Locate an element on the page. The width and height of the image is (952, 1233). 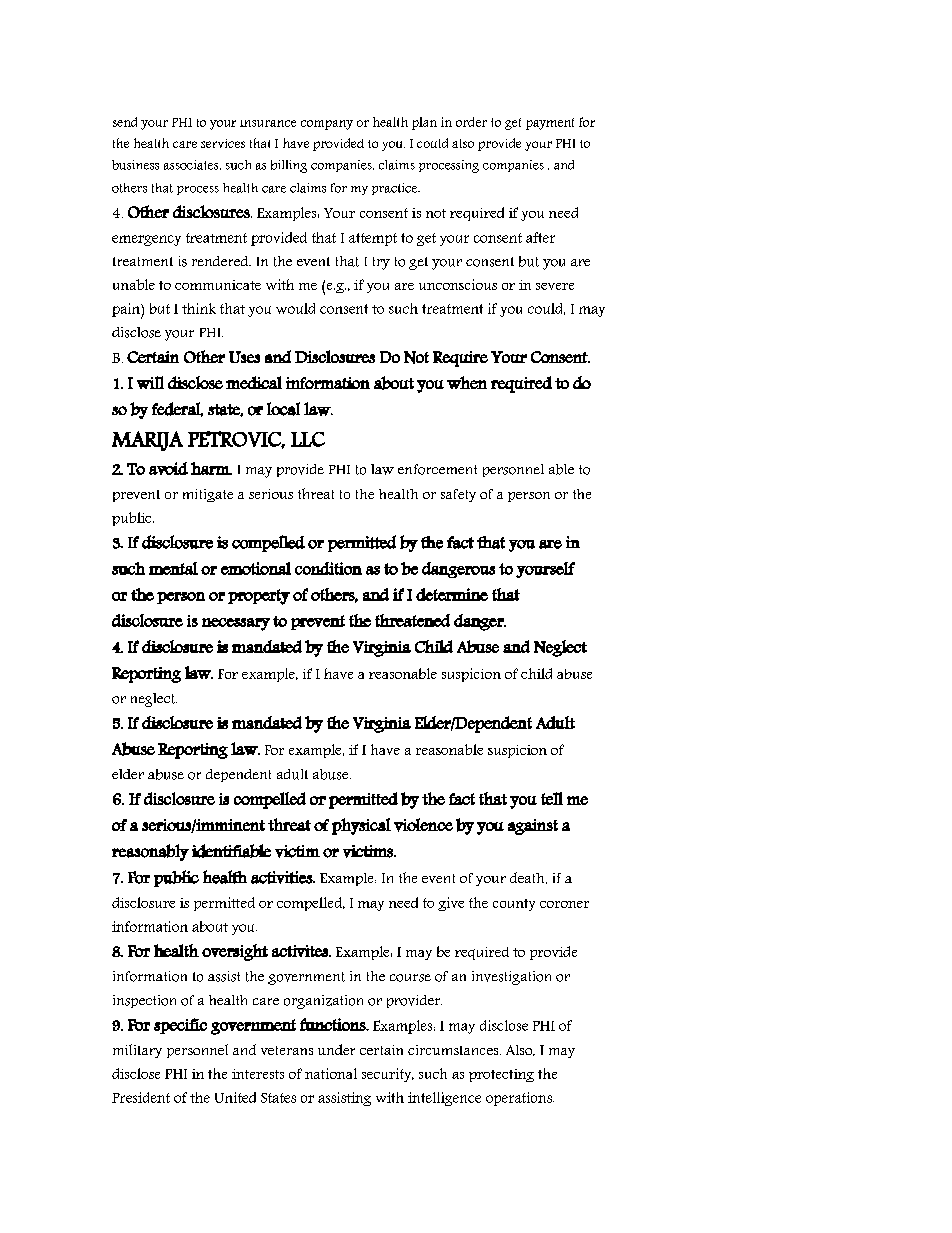
company is located at coordinates (327, 125).
